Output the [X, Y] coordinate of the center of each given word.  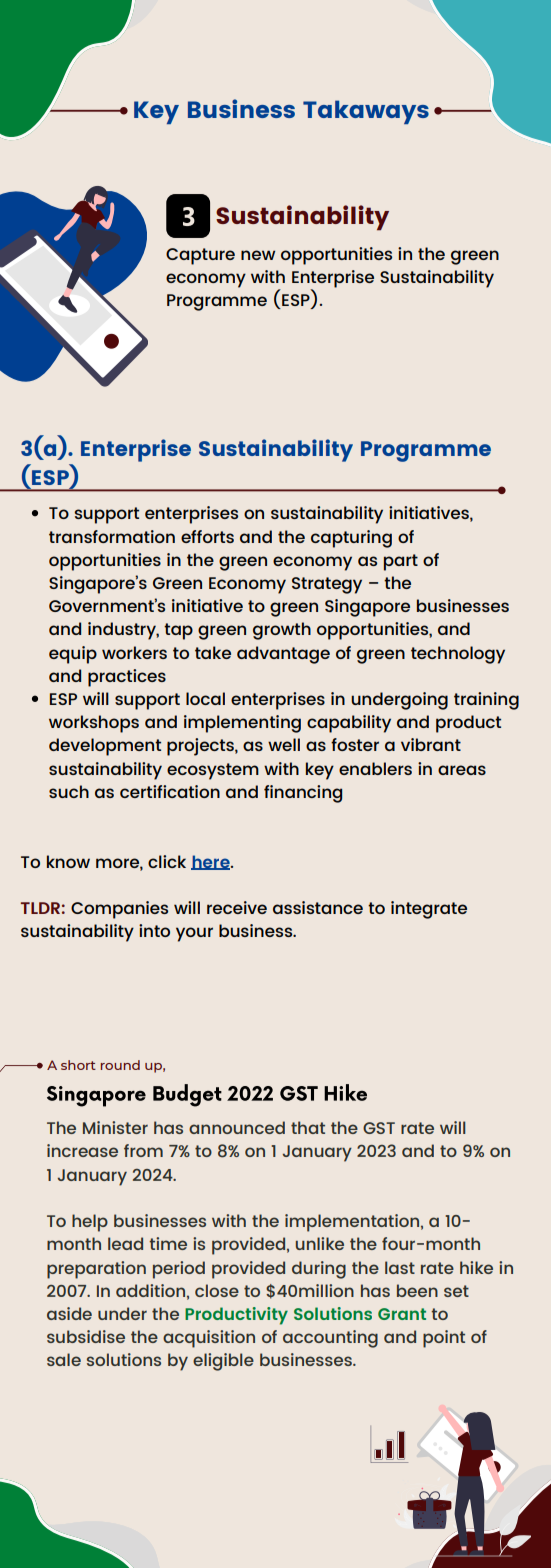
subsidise [86, 1336]
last [400, 1267]
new [258, 255]
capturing [351, 539]
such [69, 791]
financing [303, 794]
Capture [200, 256]
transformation [112, 536]
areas [462, 770]
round [120, 1065]
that [308, 1127]
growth [282, 631]
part [401, 562]
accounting [330, 1339]
